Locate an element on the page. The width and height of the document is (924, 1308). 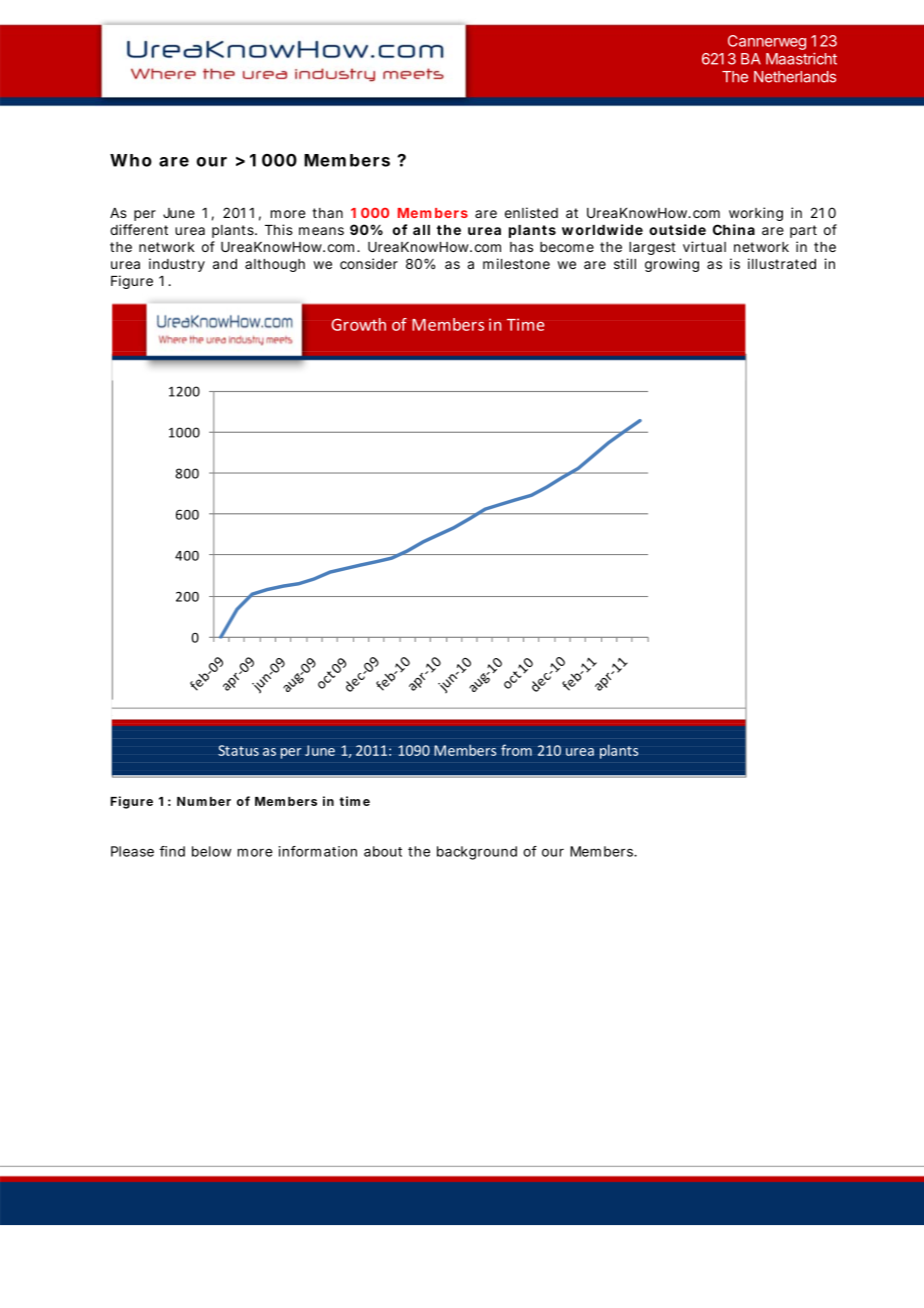
background is located at coordinates (477, 853).
